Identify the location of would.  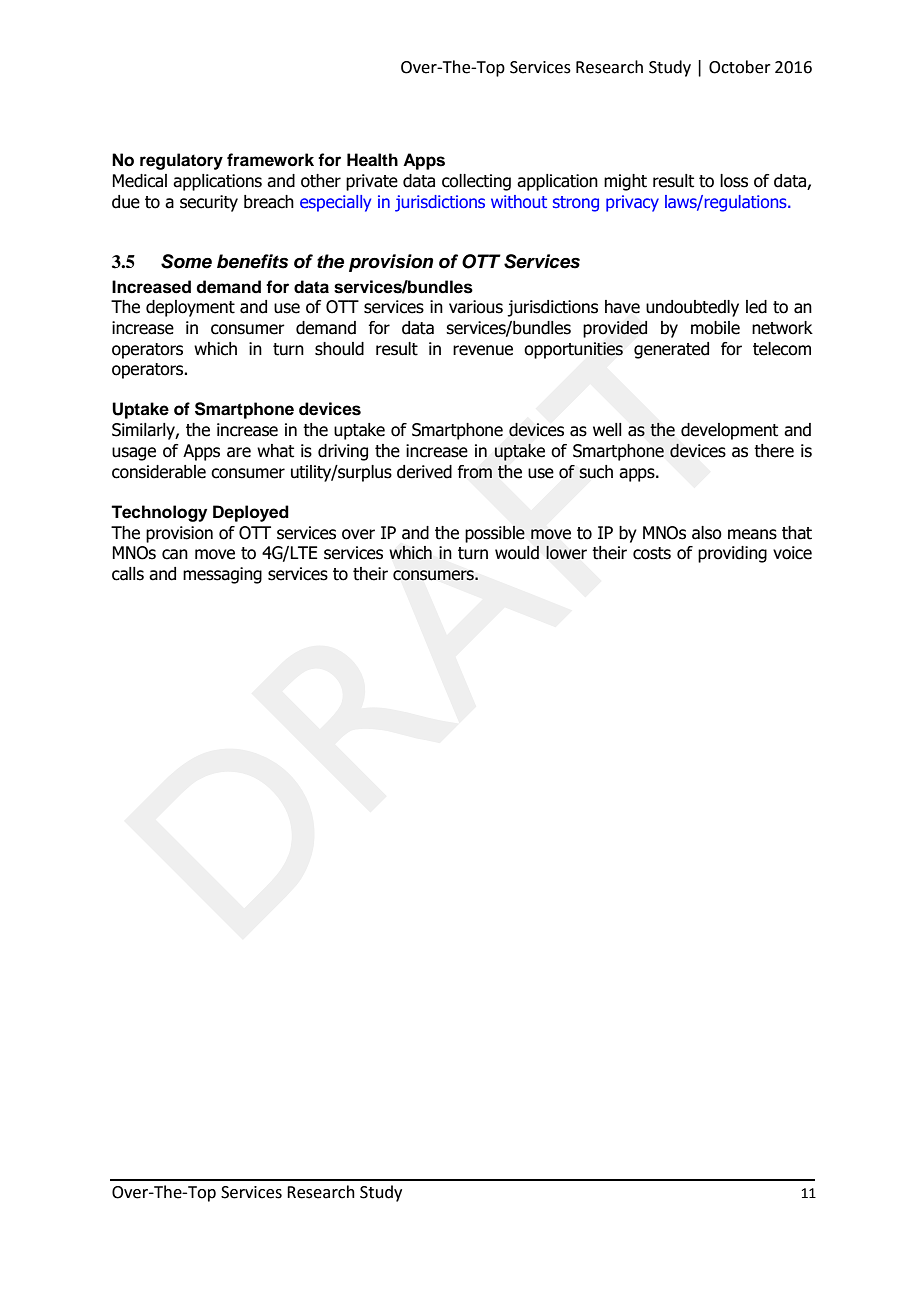
(517, 553).
